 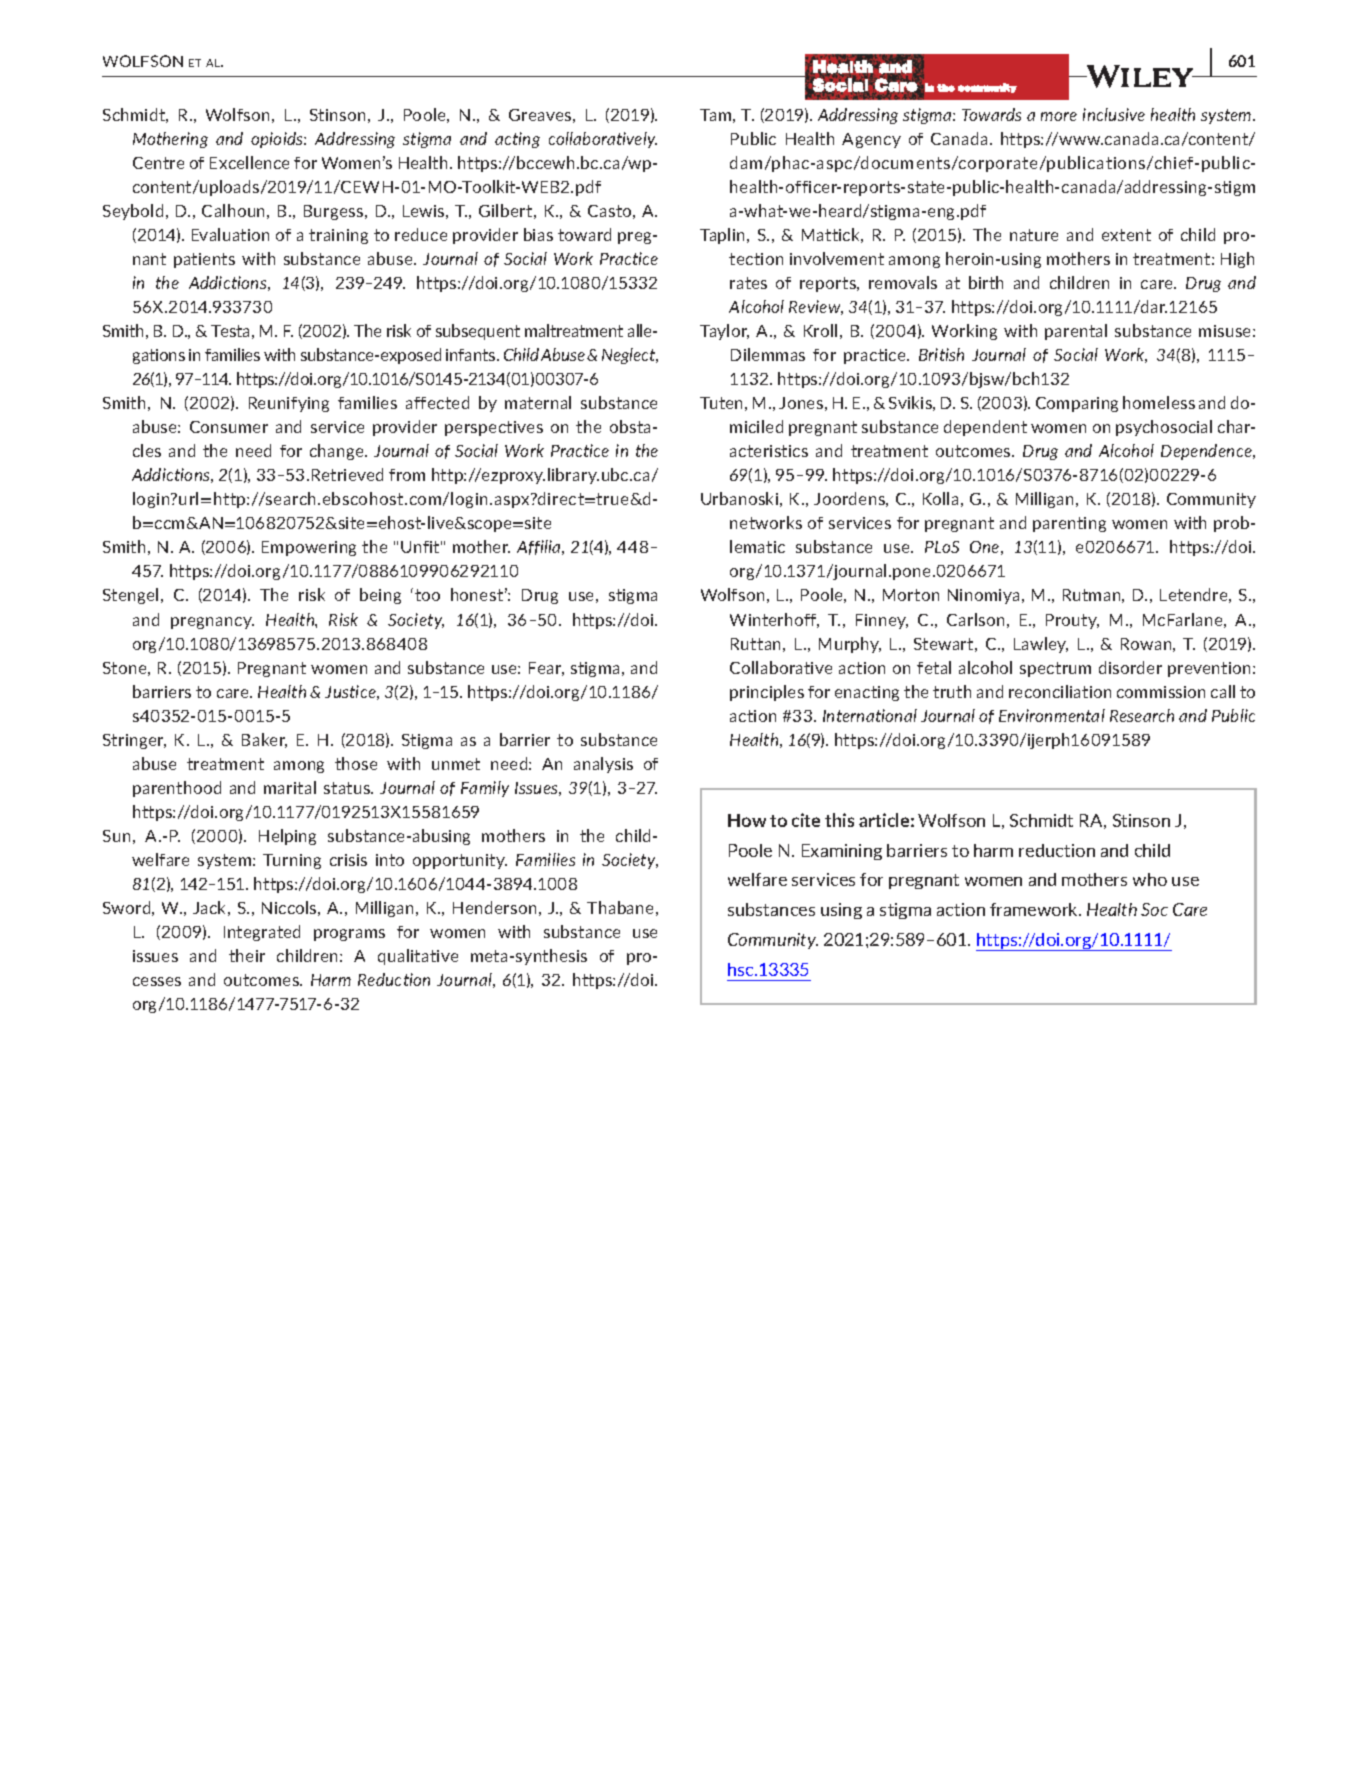 What do you see at coordinates (911, 595) in the screenshot?
I see `Morton` at bounding box center [911, 595].
